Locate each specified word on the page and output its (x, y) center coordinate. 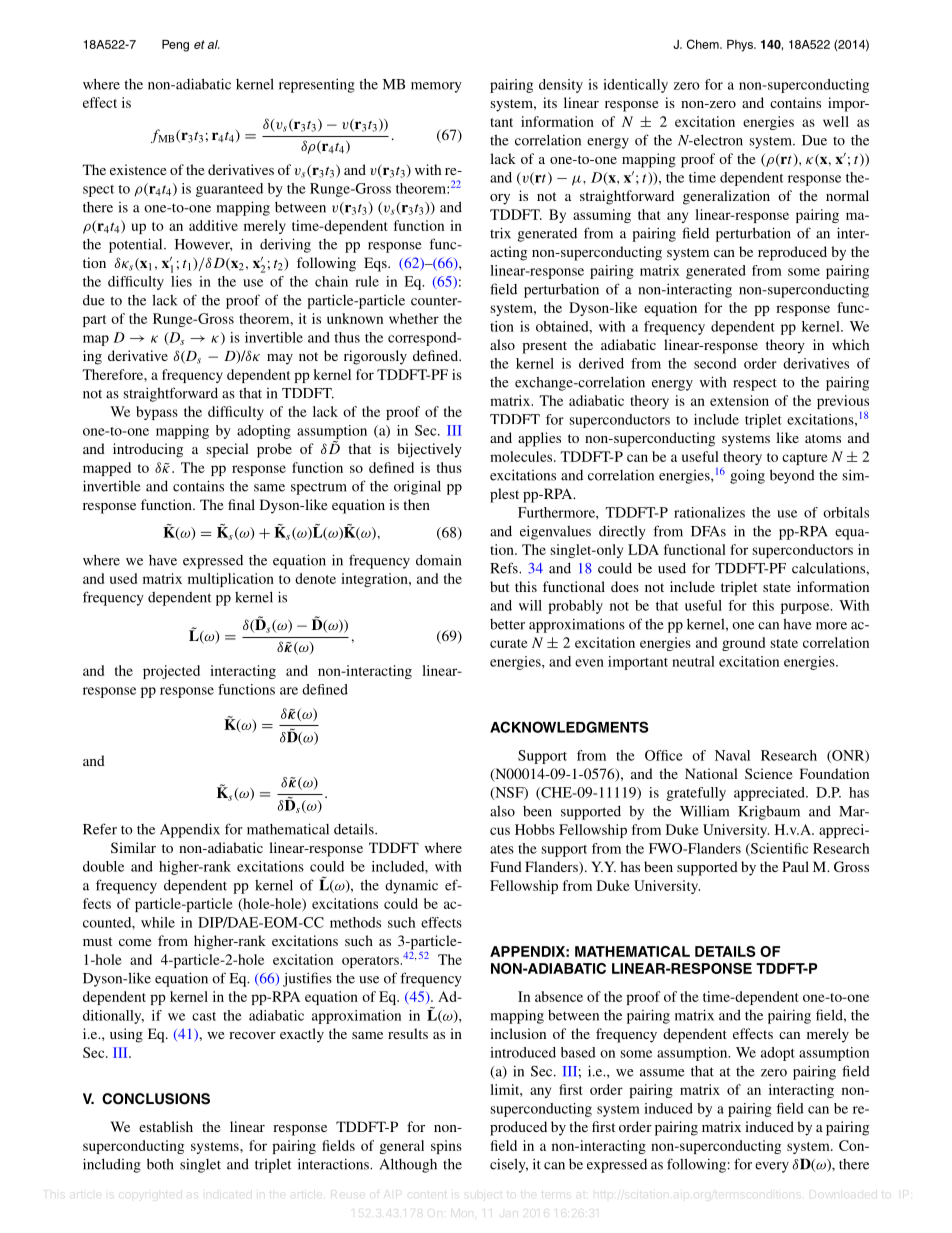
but (499, 586)
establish (166, 1126)
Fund (506, 866)
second (715, 363)
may (280, 359)
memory (436, 87)
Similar (133, 847)
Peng (175, 46)
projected (171, 672)
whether (414, 318)
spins (446, 1147)
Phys (741, 46)
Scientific (778, 849)
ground (743, 644)
